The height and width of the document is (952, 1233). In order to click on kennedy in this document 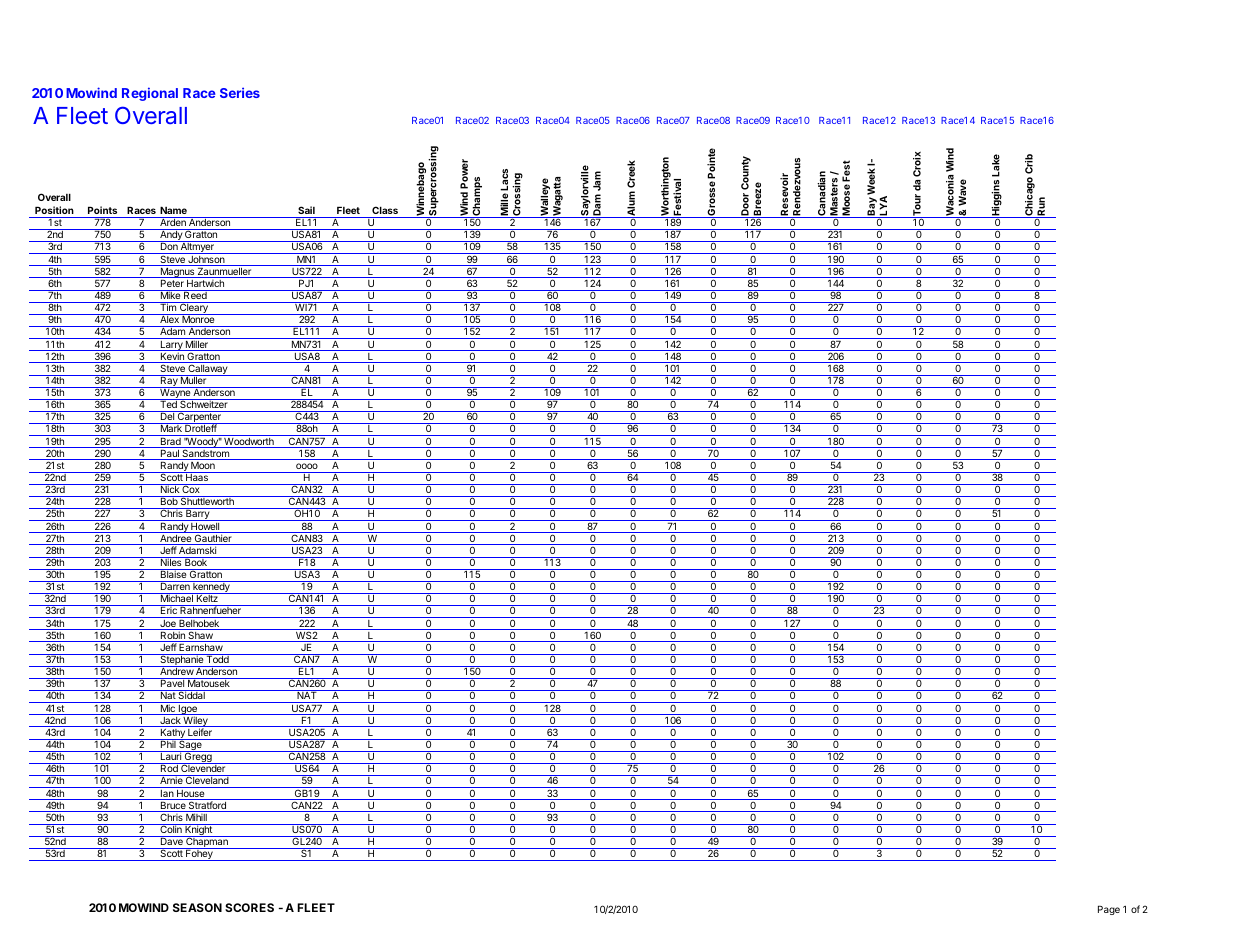, I will do `click(211, 587)`.
